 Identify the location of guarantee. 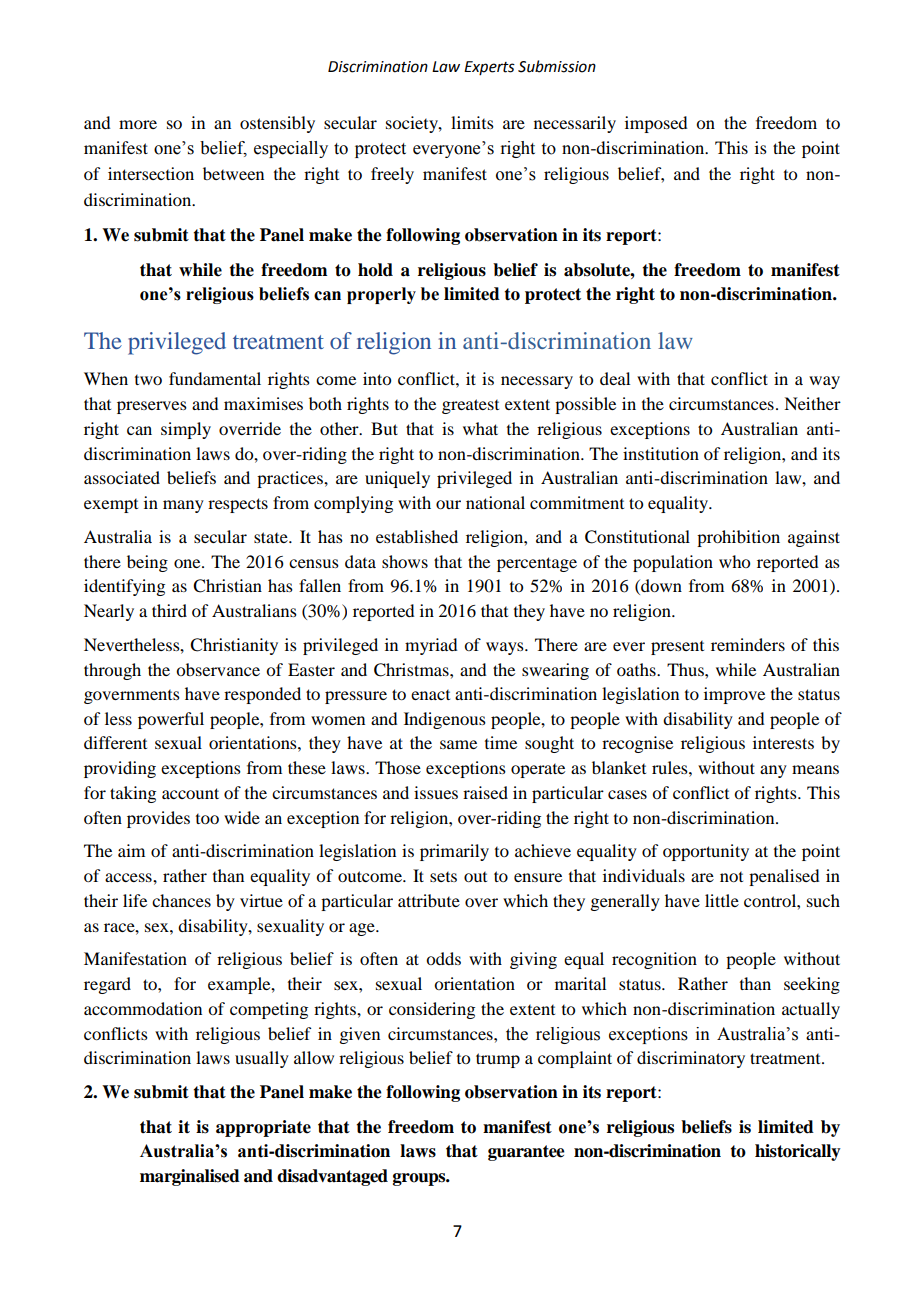
(526, 1153).
